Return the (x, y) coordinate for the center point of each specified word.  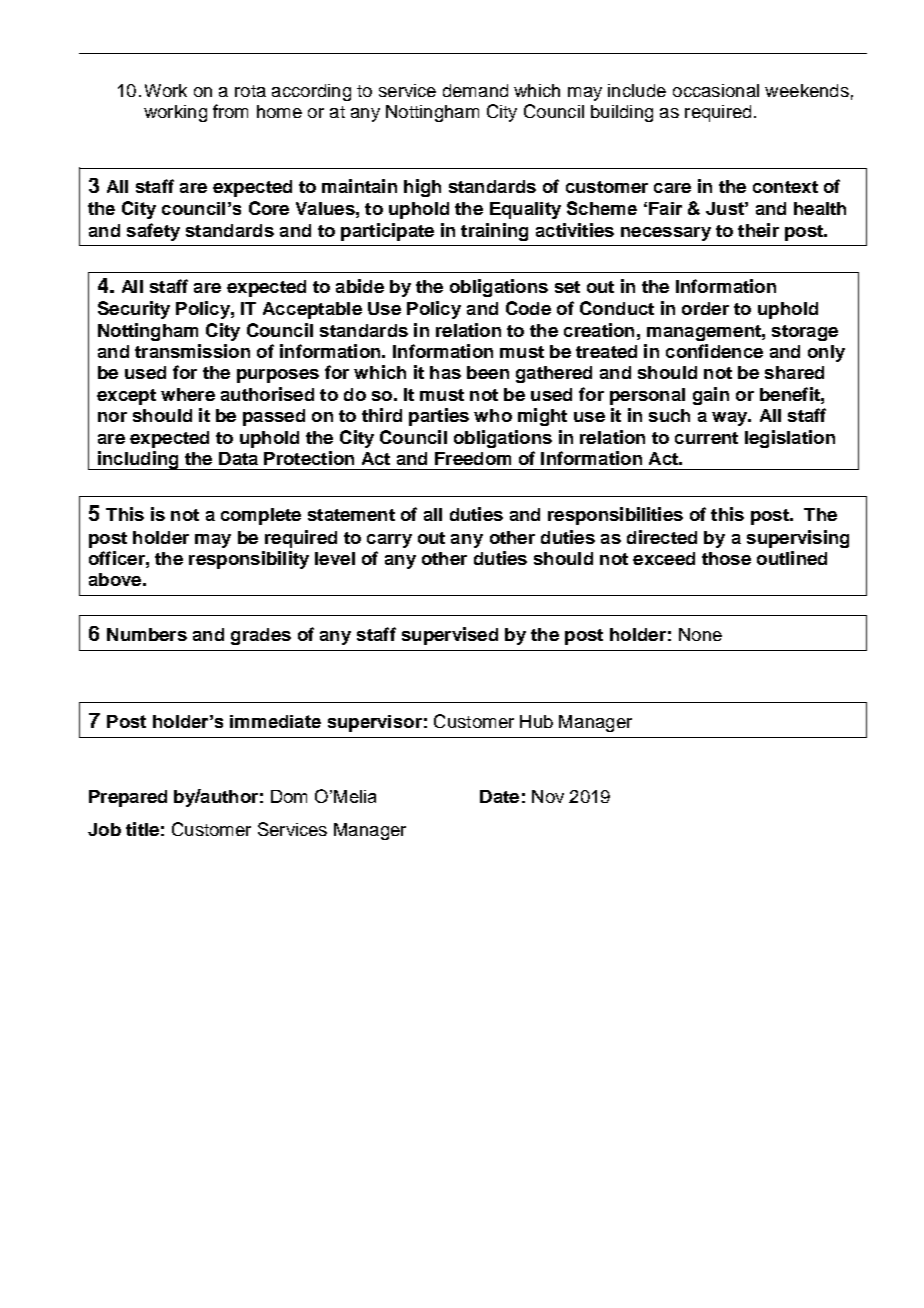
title (142, 829)
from (230, 111)
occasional (716, 90)
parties (439, 417)
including (138, 460)
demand (475, 90)
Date (499, 796)
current (706, 438)
